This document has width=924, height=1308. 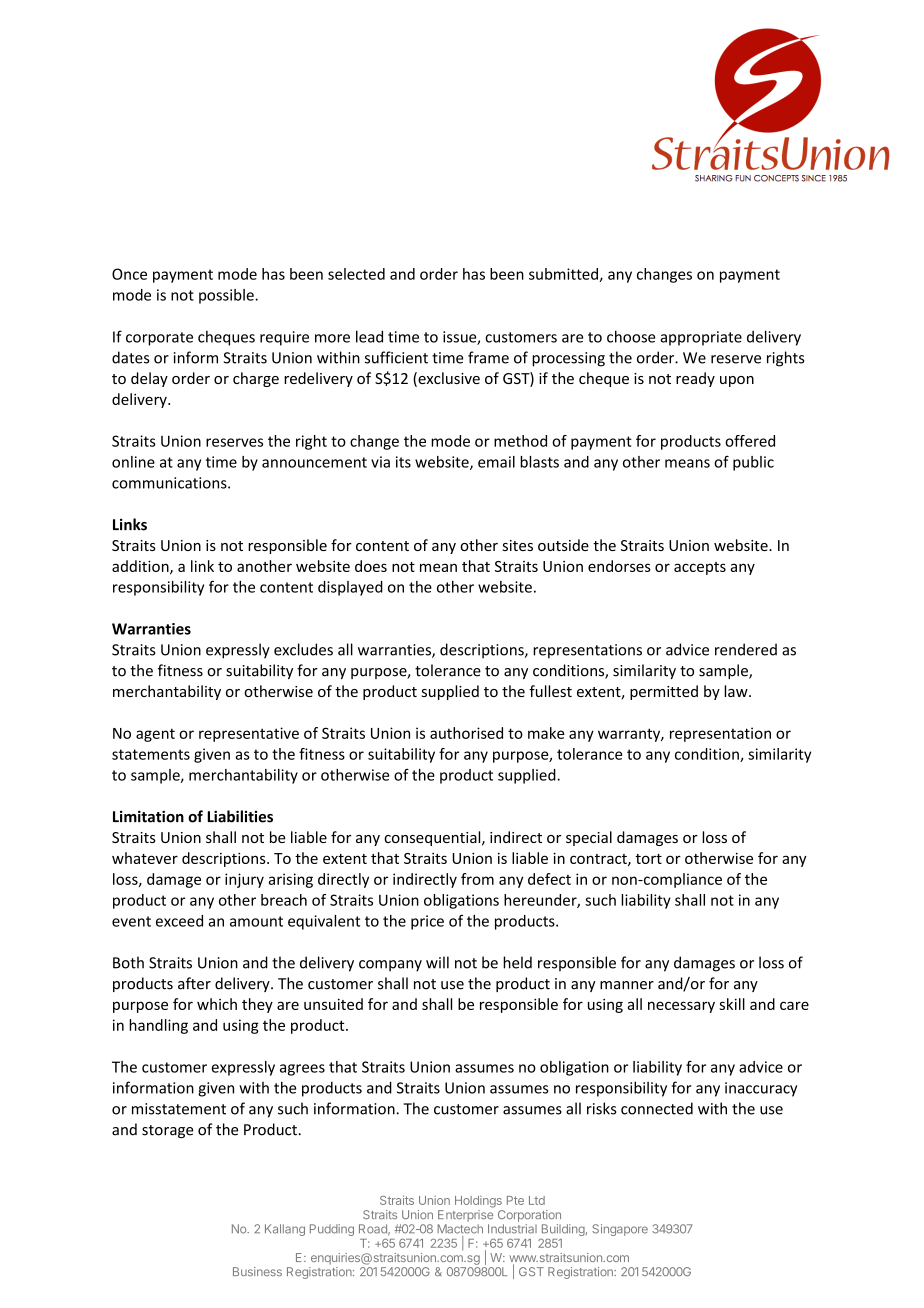 What do you see at coordinates (701, 338) in the document?
I see `appropriate` at bounding box center [701, 338].
